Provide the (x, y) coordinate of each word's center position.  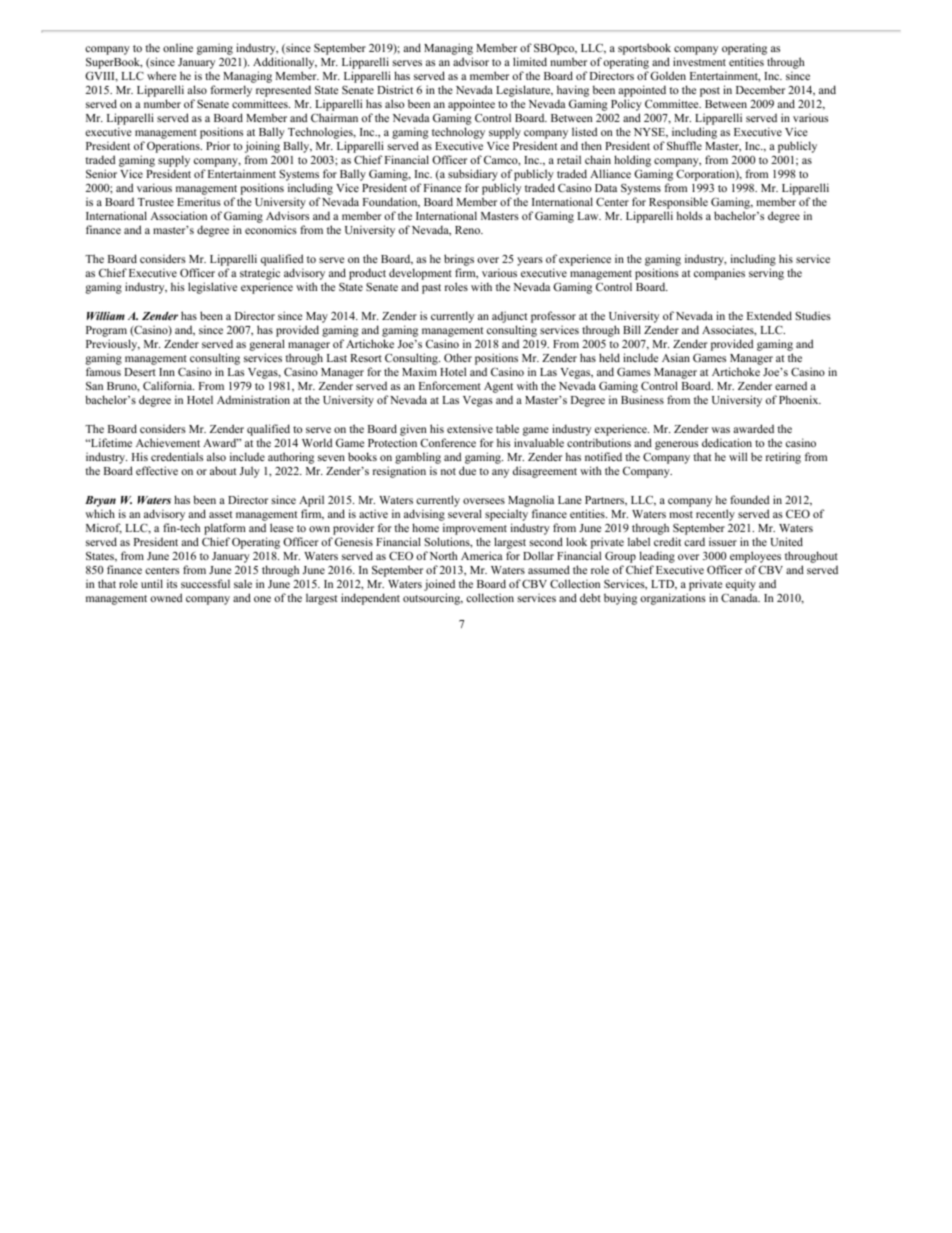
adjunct (510, 317)
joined (439, 585)
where (161, 75)
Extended (769, 315)
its (172, 583)
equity (741, 585)
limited (530, 61)
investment (699, 61)
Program (106, 331)
